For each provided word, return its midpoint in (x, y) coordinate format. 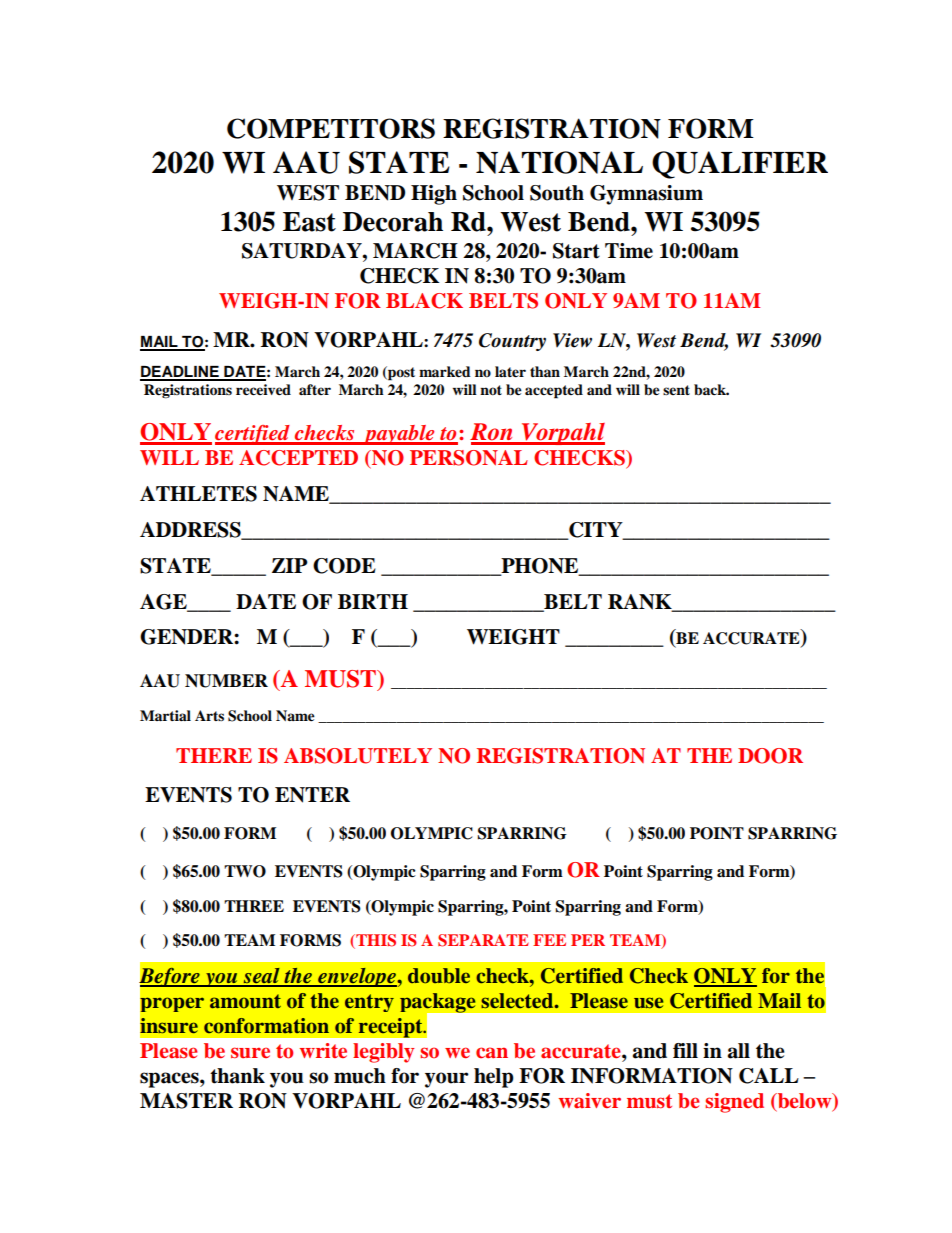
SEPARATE (483, 940)
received (263, 390)
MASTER (186, 1101)
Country (512, 342)
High (434, 195)
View (572, 340)
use (648, 1002)
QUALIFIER (740, 165)
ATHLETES (198, 494)
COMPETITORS (331, 128)
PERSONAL (469, 458)
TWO (245, 871)
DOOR (770, 756)
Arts (209, 715)
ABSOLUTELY (358, 756)
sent (676, 390)
